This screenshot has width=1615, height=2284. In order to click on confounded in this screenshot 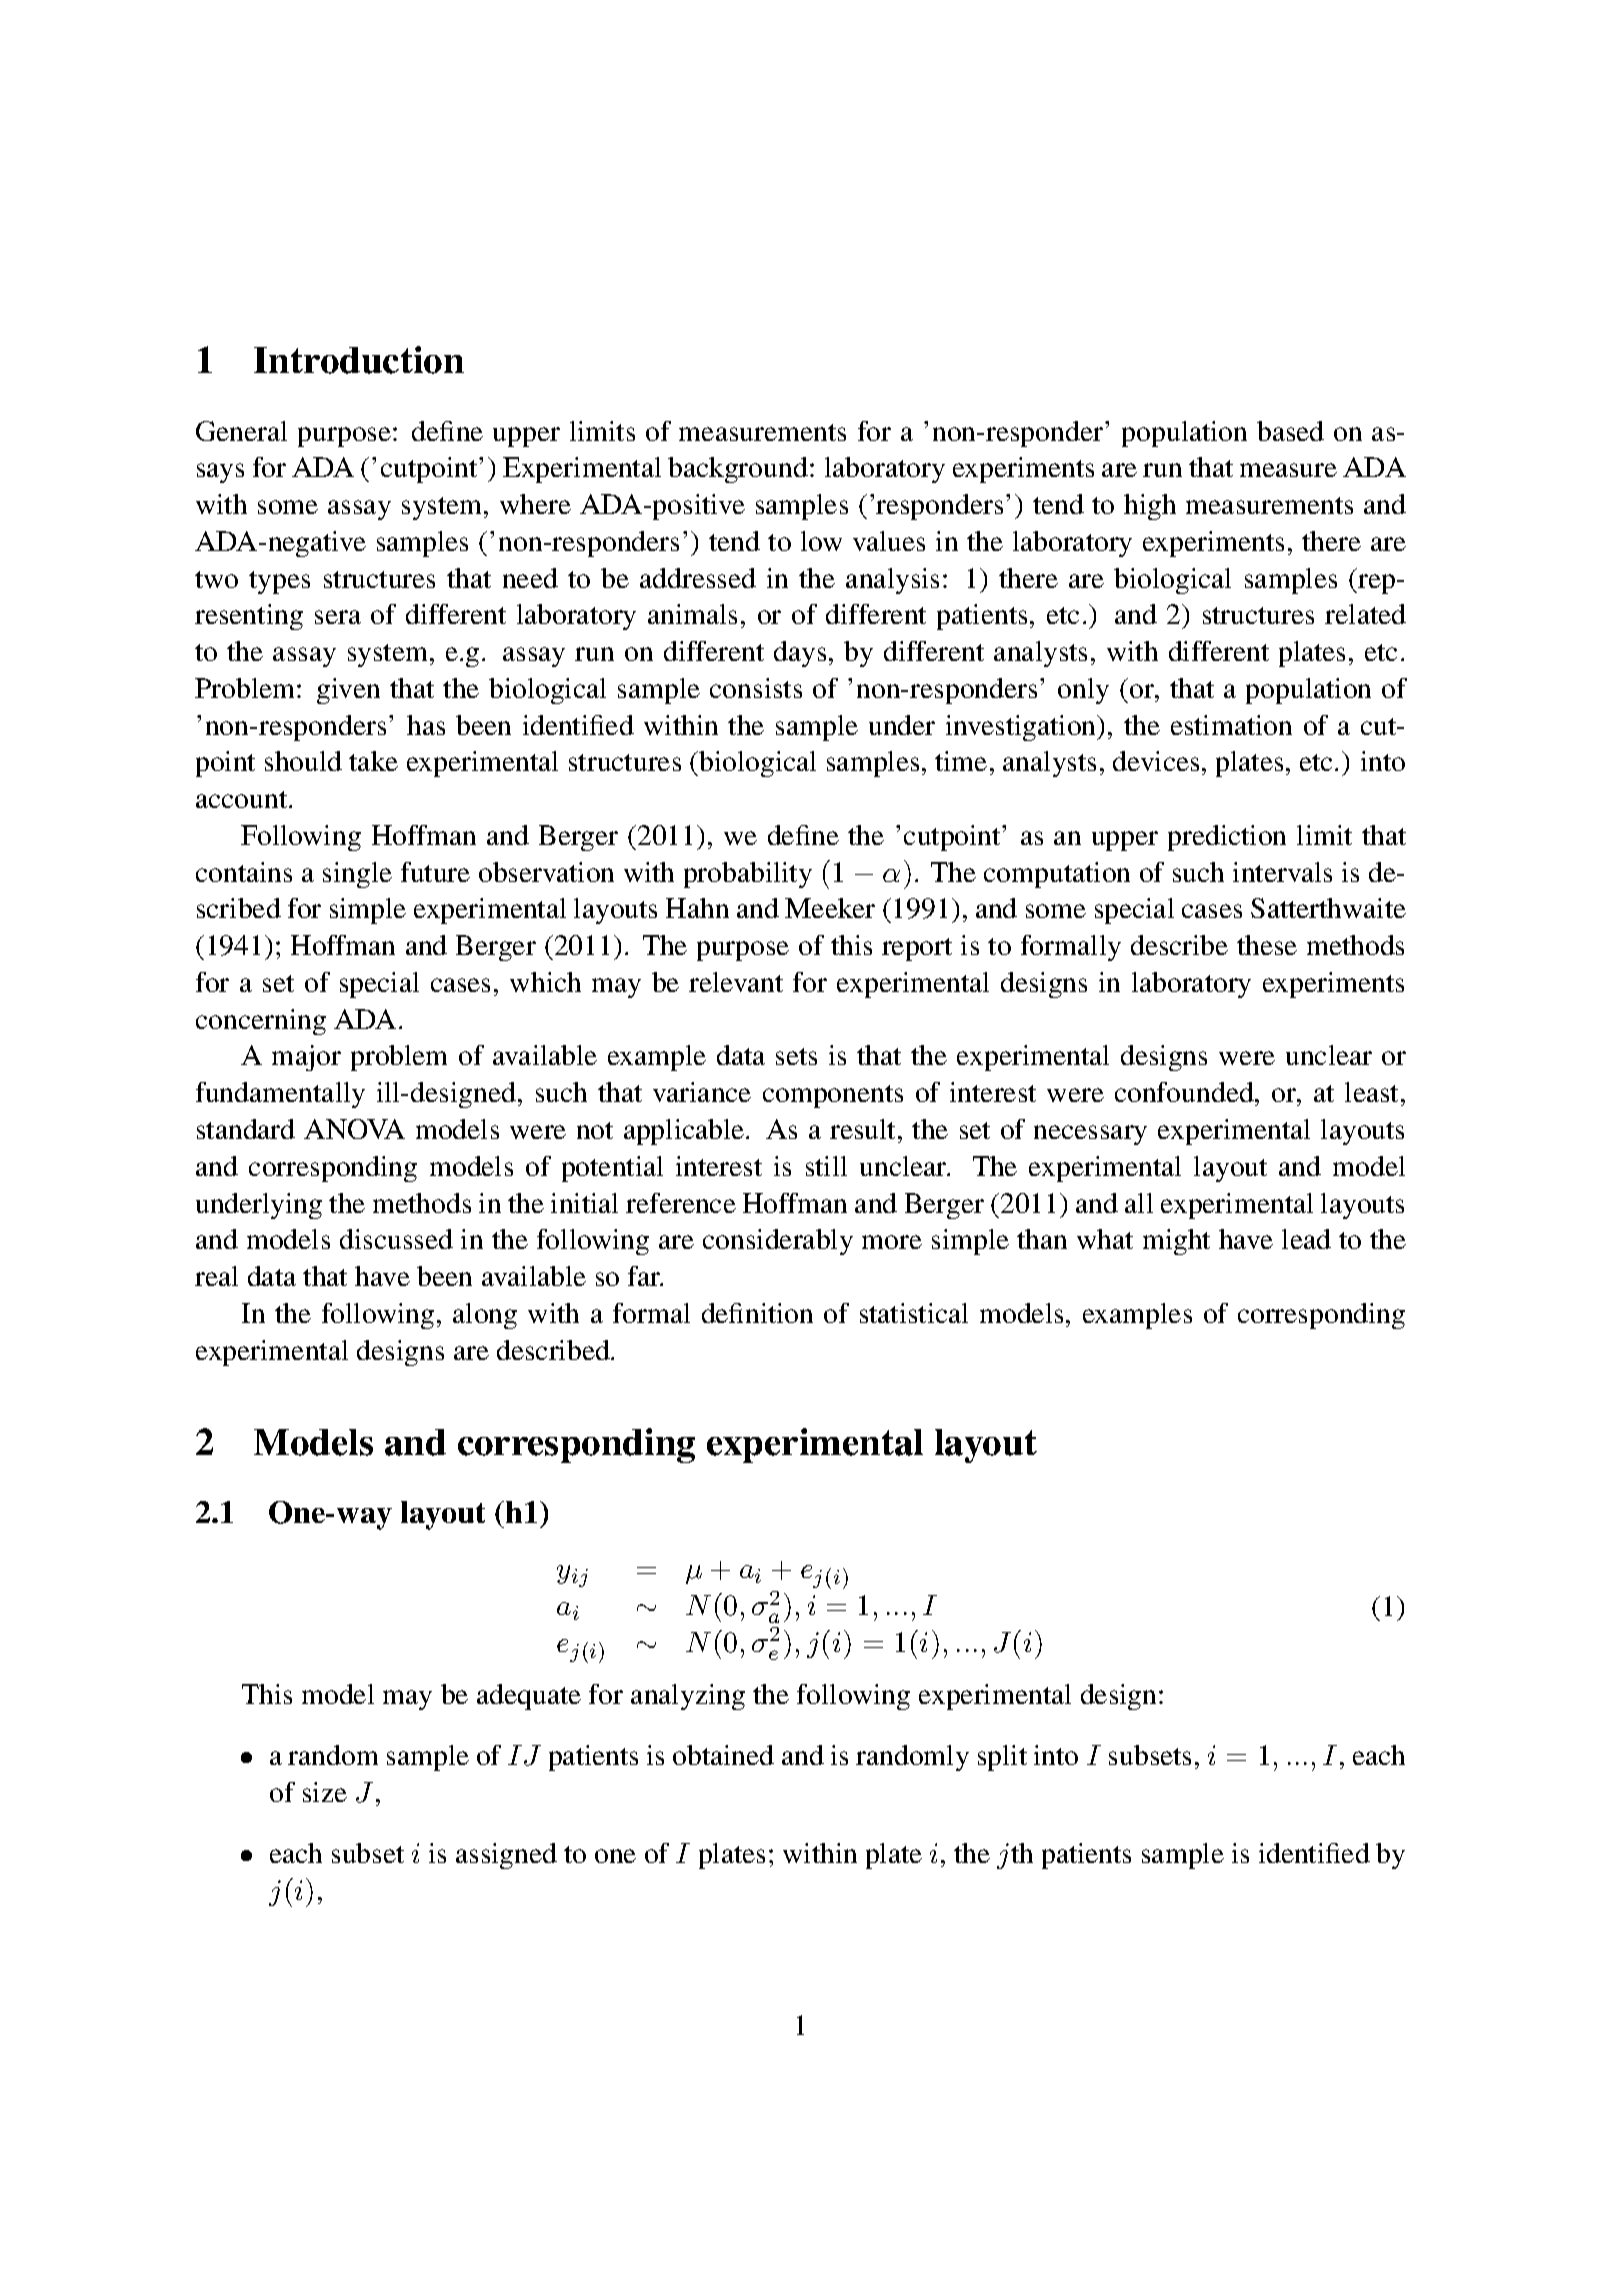, I will do `click(1185, 1092)`.
